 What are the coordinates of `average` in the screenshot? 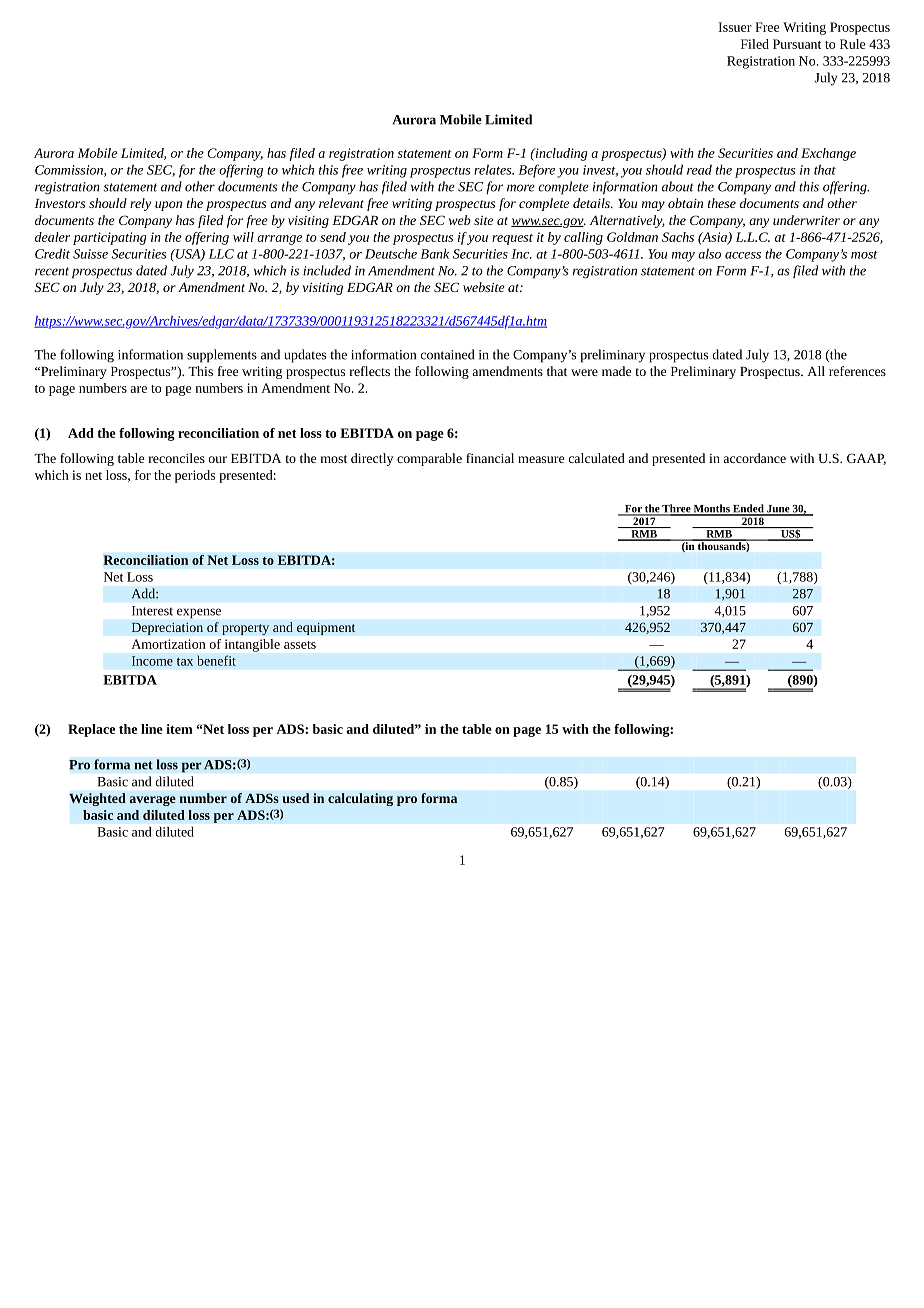 It's located at (152, 801).
